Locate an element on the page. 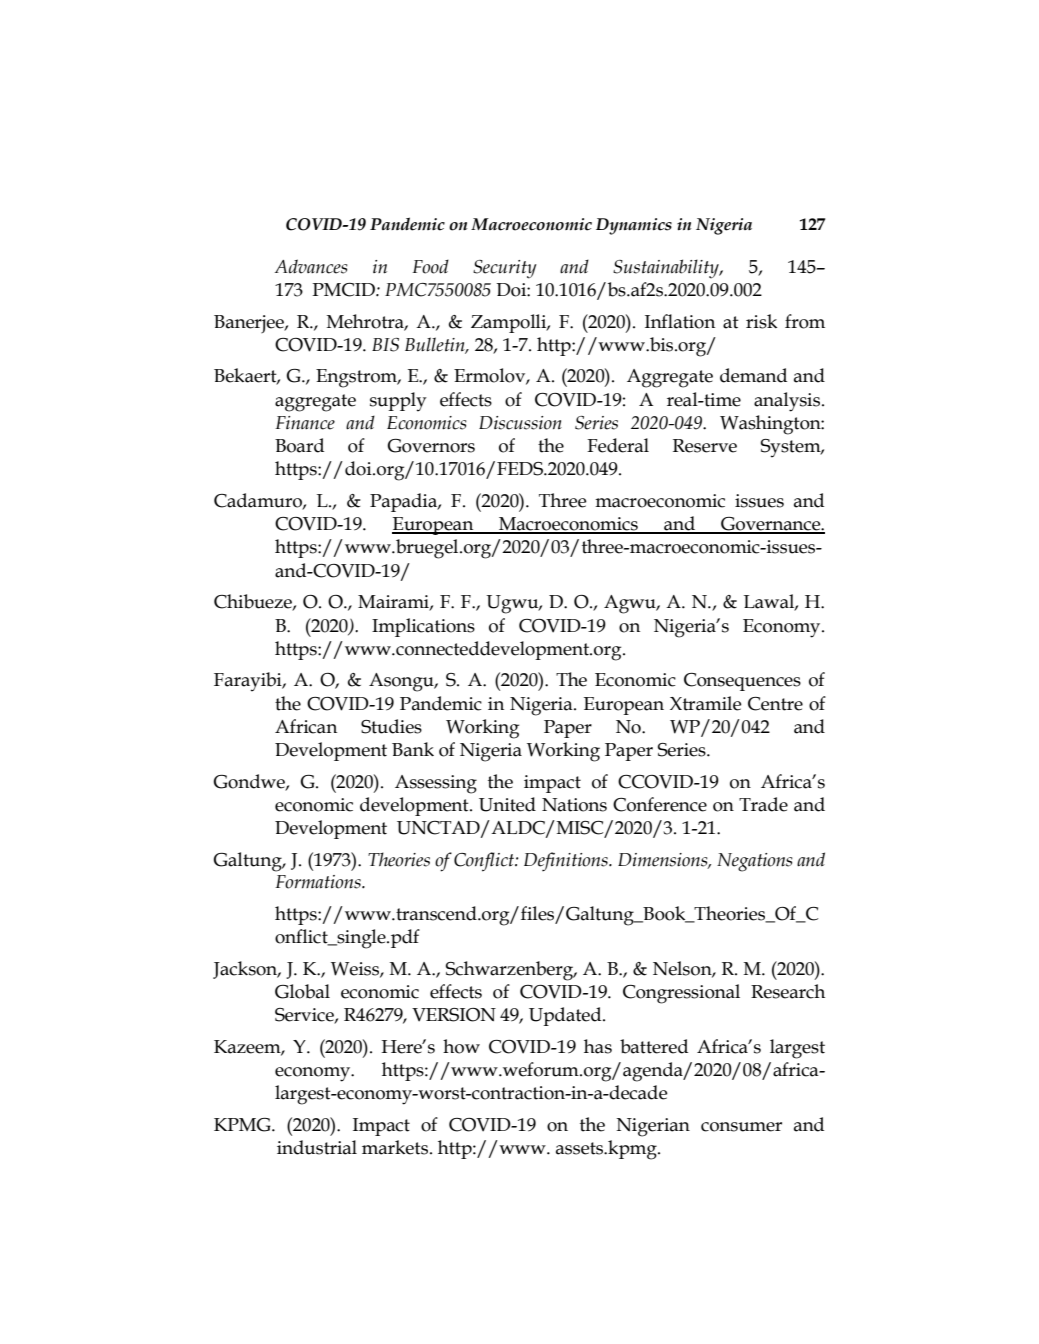 The width and height of the page is (1039, 1344). Research is located at coordinates (788, 991).
